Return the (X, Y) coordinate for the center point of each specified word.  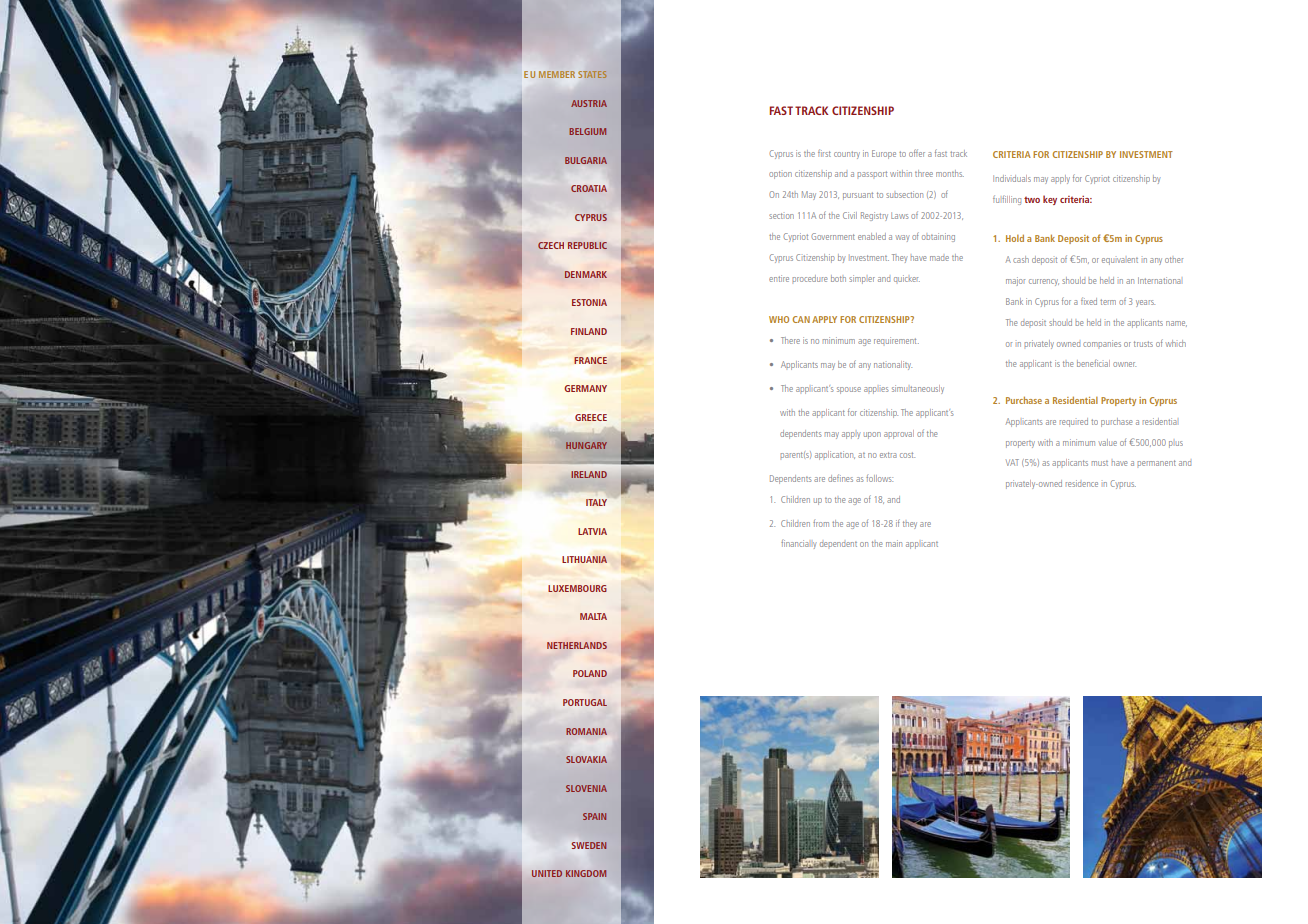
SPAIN (594, 816)
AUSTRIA (589, 103)
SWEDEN (589, 845)
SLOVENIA (586, 788)
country (847, 155)
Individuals (1012, 178)
